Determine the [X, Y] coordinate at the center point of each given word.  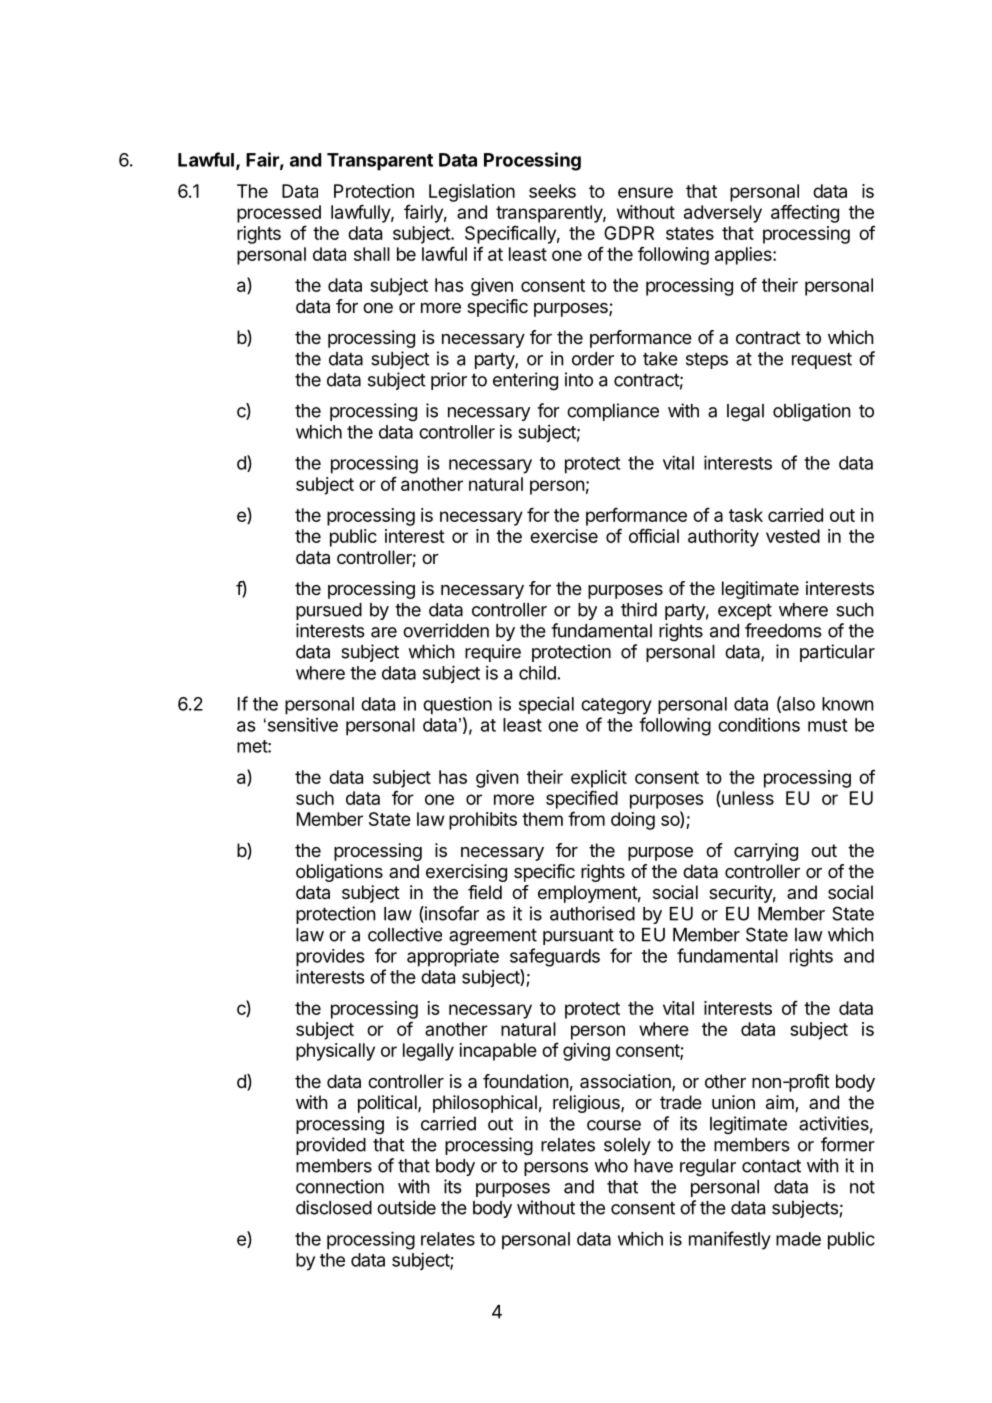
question [457, 705]
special [546, 705]
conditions [759, 724]
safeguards [555, 957]
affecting [805, 213]
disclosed [334, 1207]
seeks [552, 191]
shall [372, 254]
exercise [564, 536]
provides [330, 958]
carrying [766, 852]
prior [449, 381]
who [611, 1166]
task [746, 515]
